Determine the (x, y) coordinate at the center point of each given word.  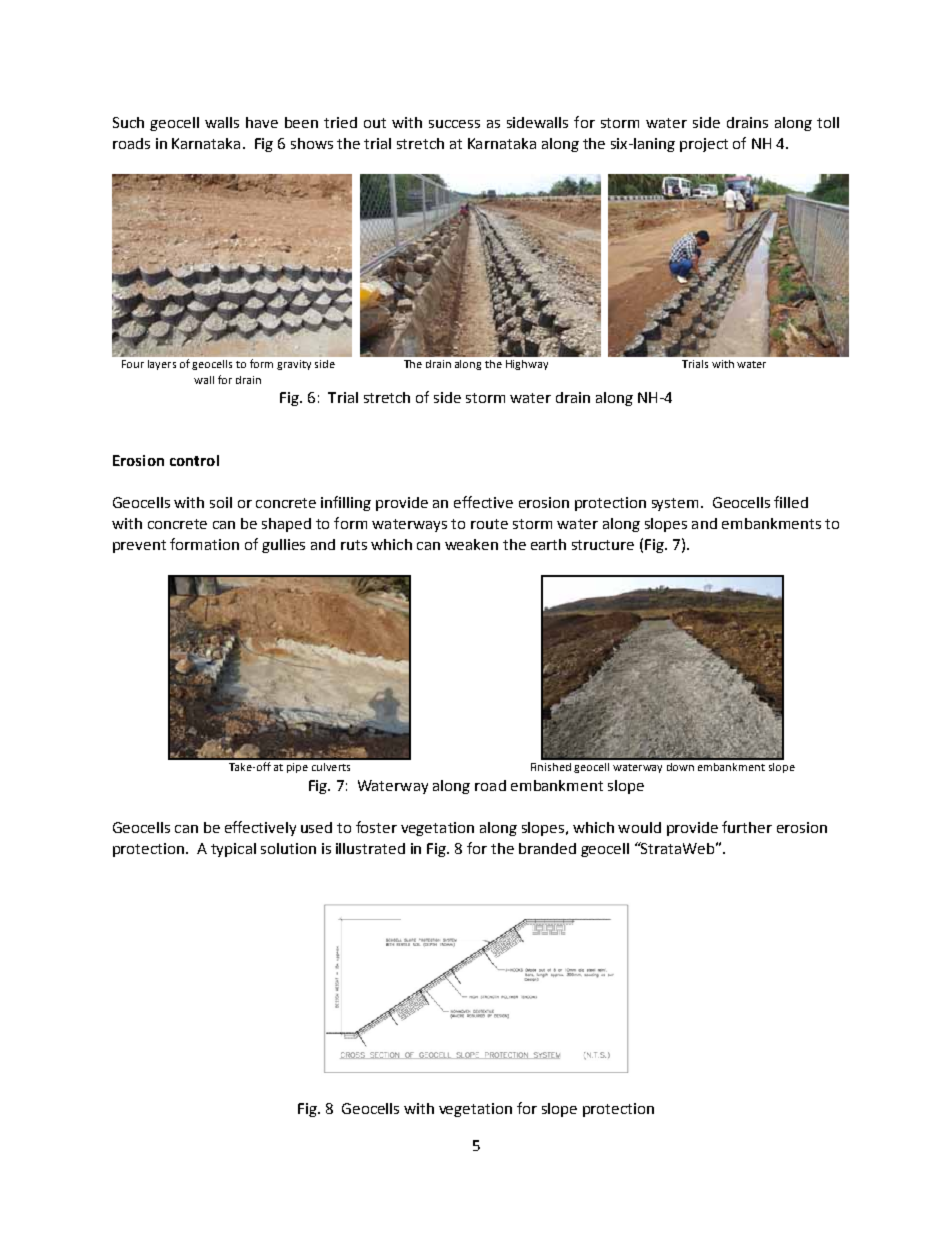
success (454, 124)
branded (547, 848)
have (262, 122)
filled (791, 502)
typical (233, 850)
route (489, 524)
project (704, 145)
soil (221, 502)
